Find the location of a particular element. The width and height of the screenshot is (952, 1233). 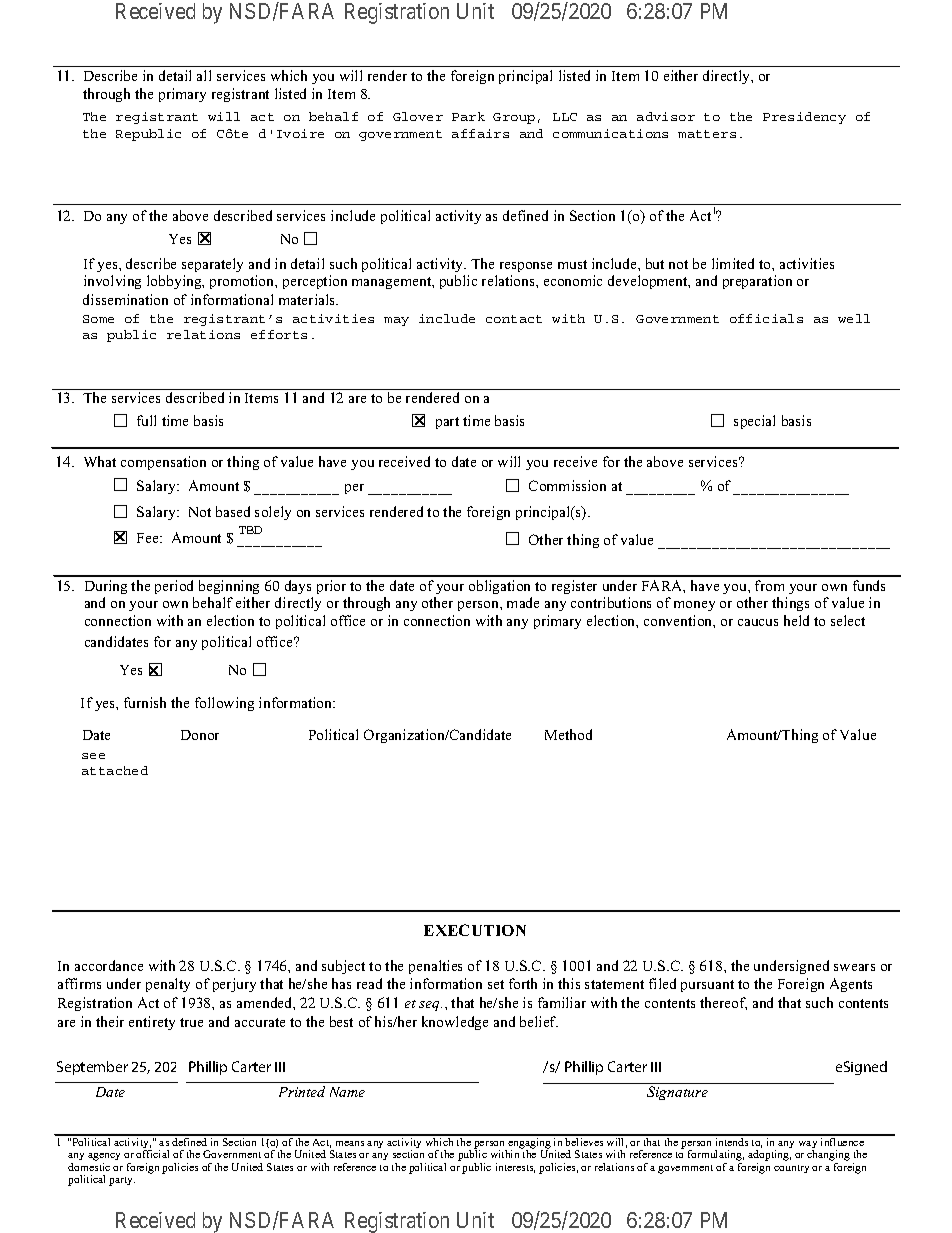

interests is located at coordinates (515, 1168).
